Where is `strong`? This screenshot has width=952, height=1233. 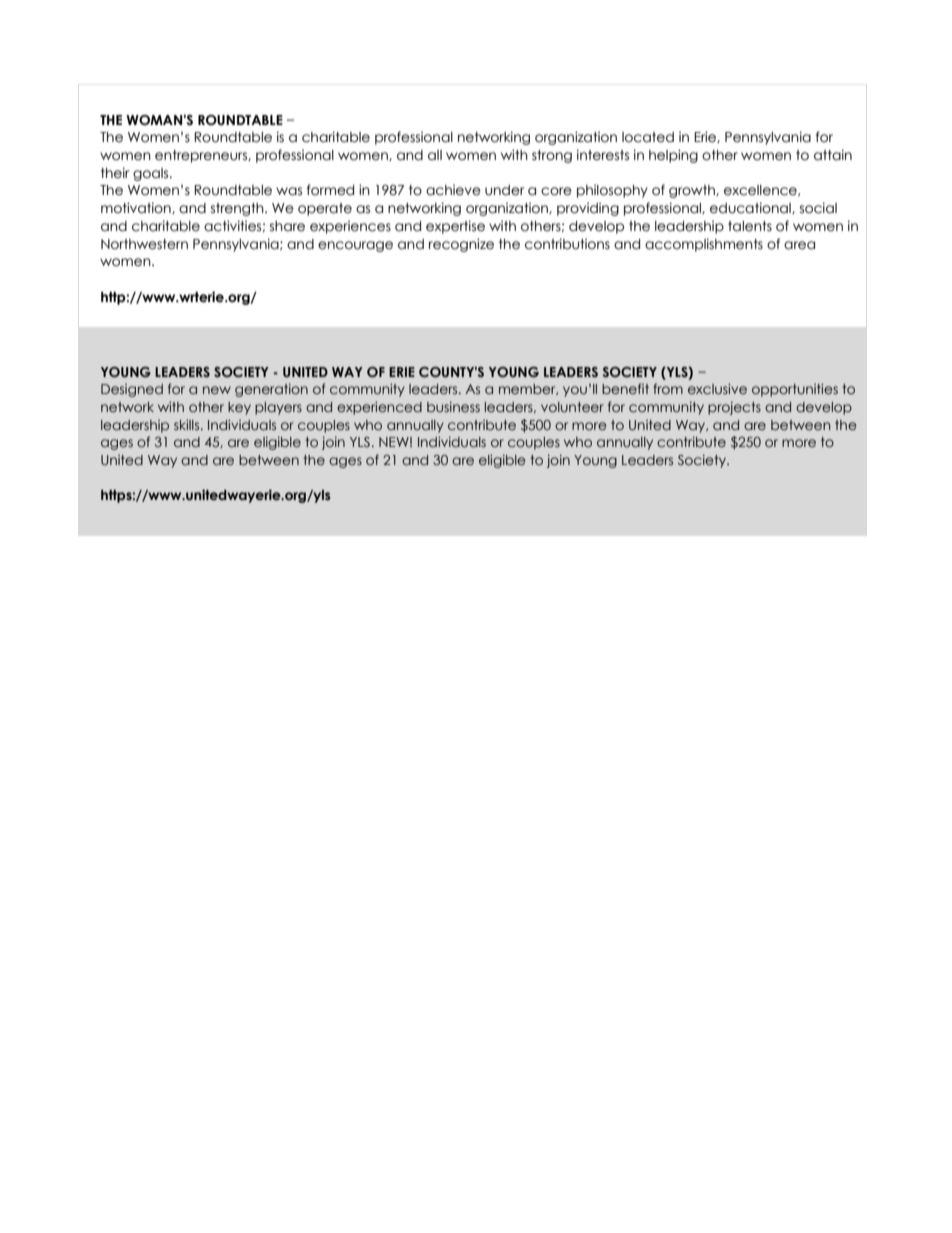
strong is located at coordinates (552, 156).
